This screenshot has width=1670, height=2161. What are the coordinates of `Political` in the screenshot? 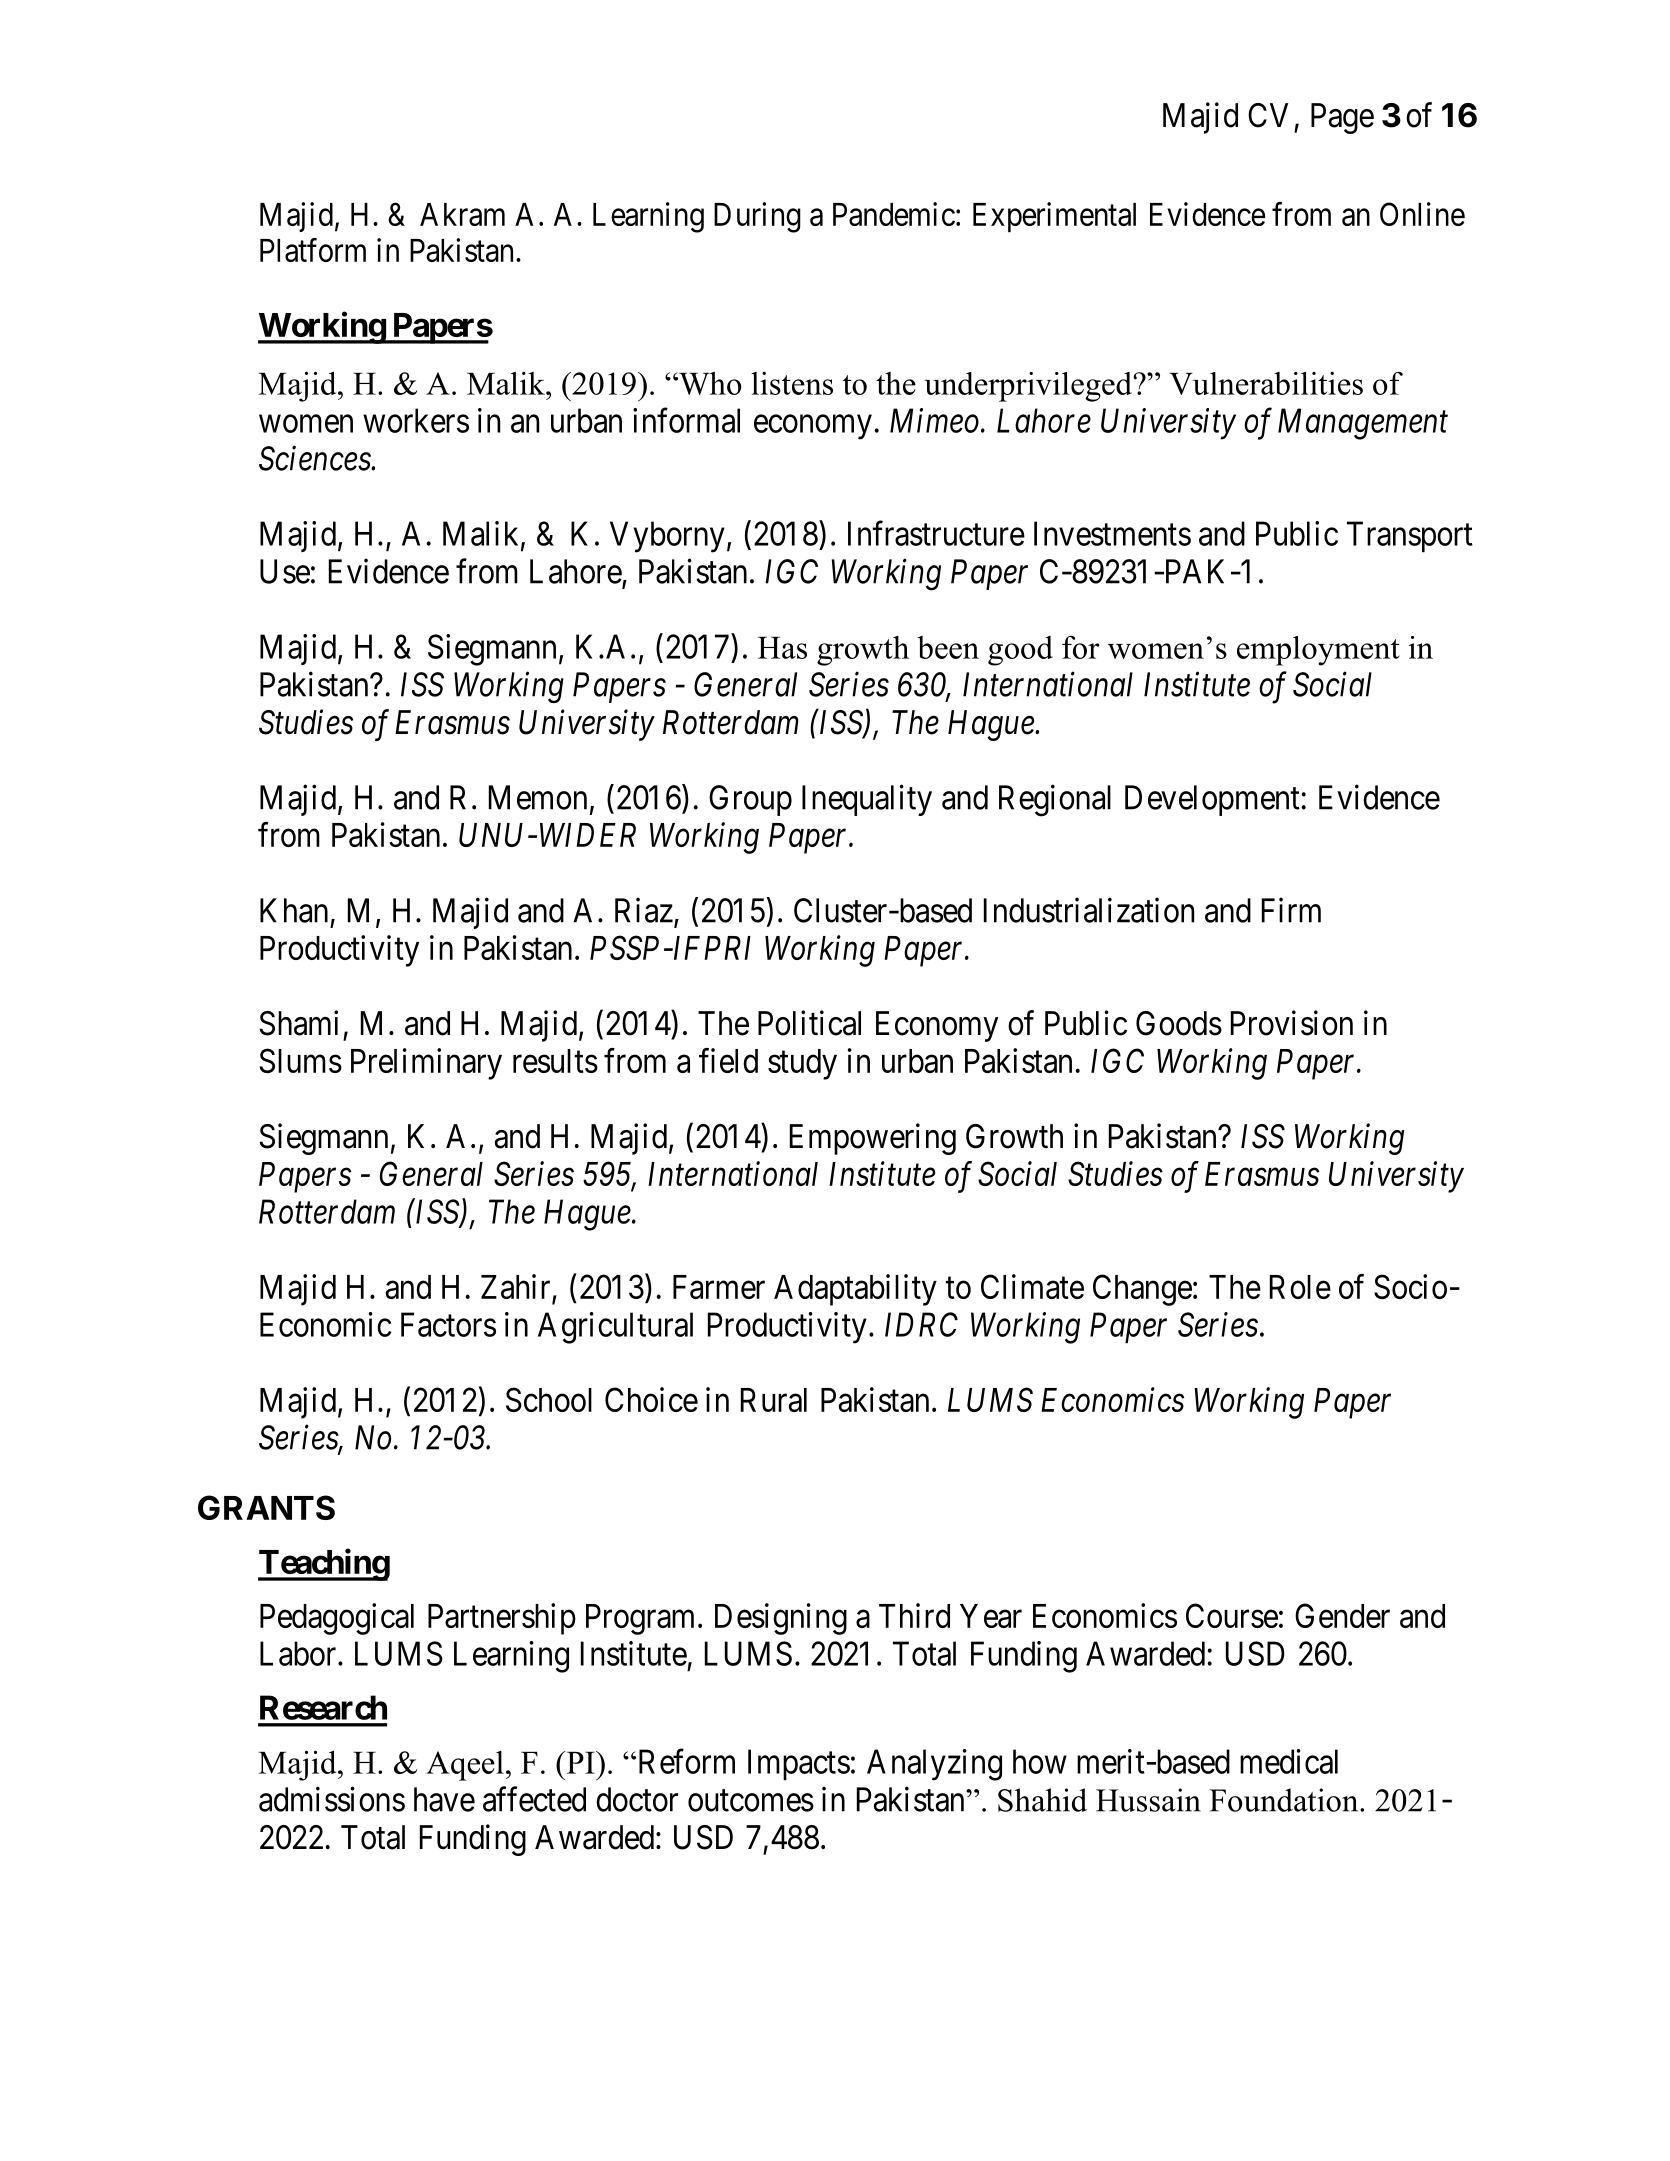 It's located at (809, 1023).
